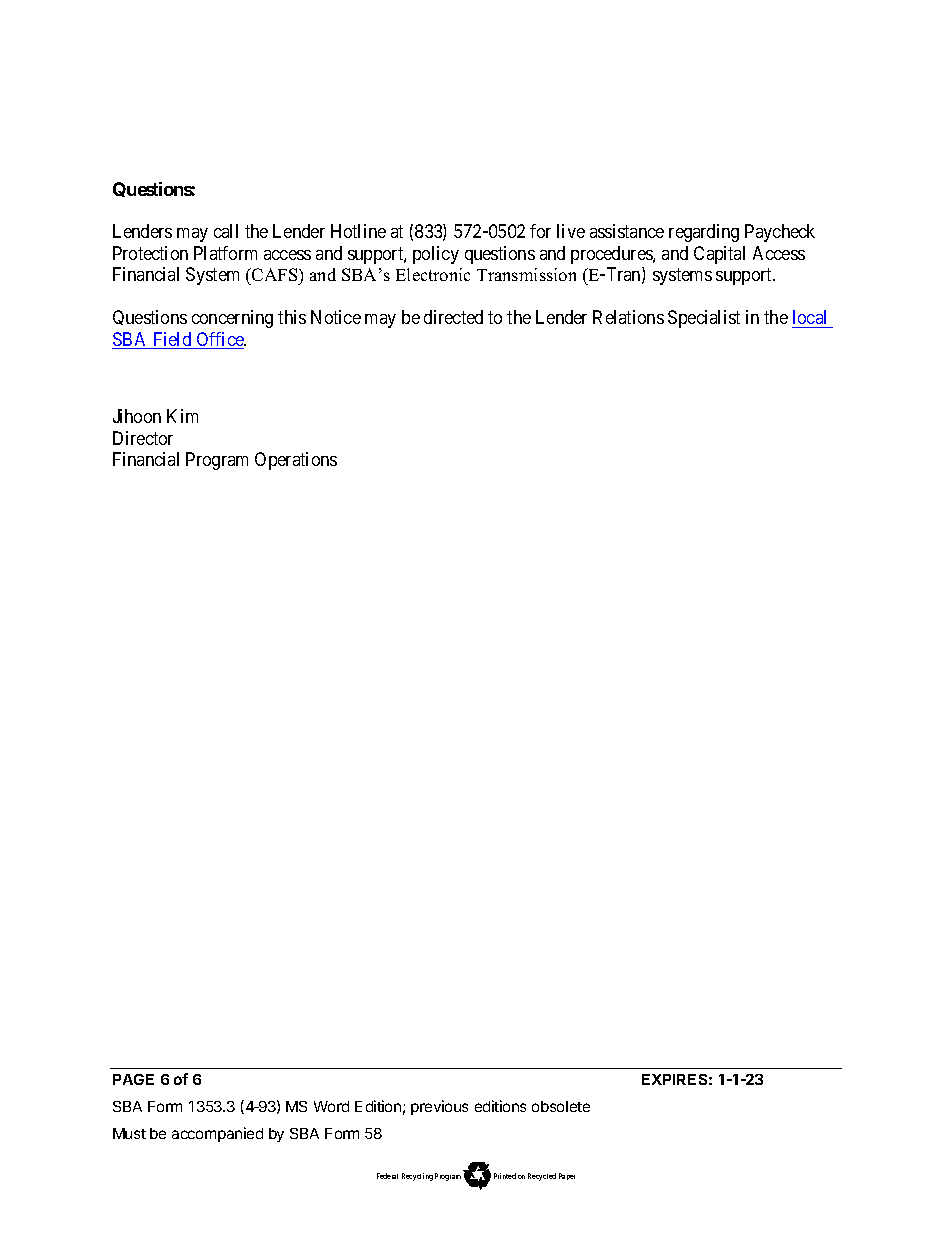 The height and width of the screenshot is (1233, 952). I want to click on policy, so click(436, 255).
